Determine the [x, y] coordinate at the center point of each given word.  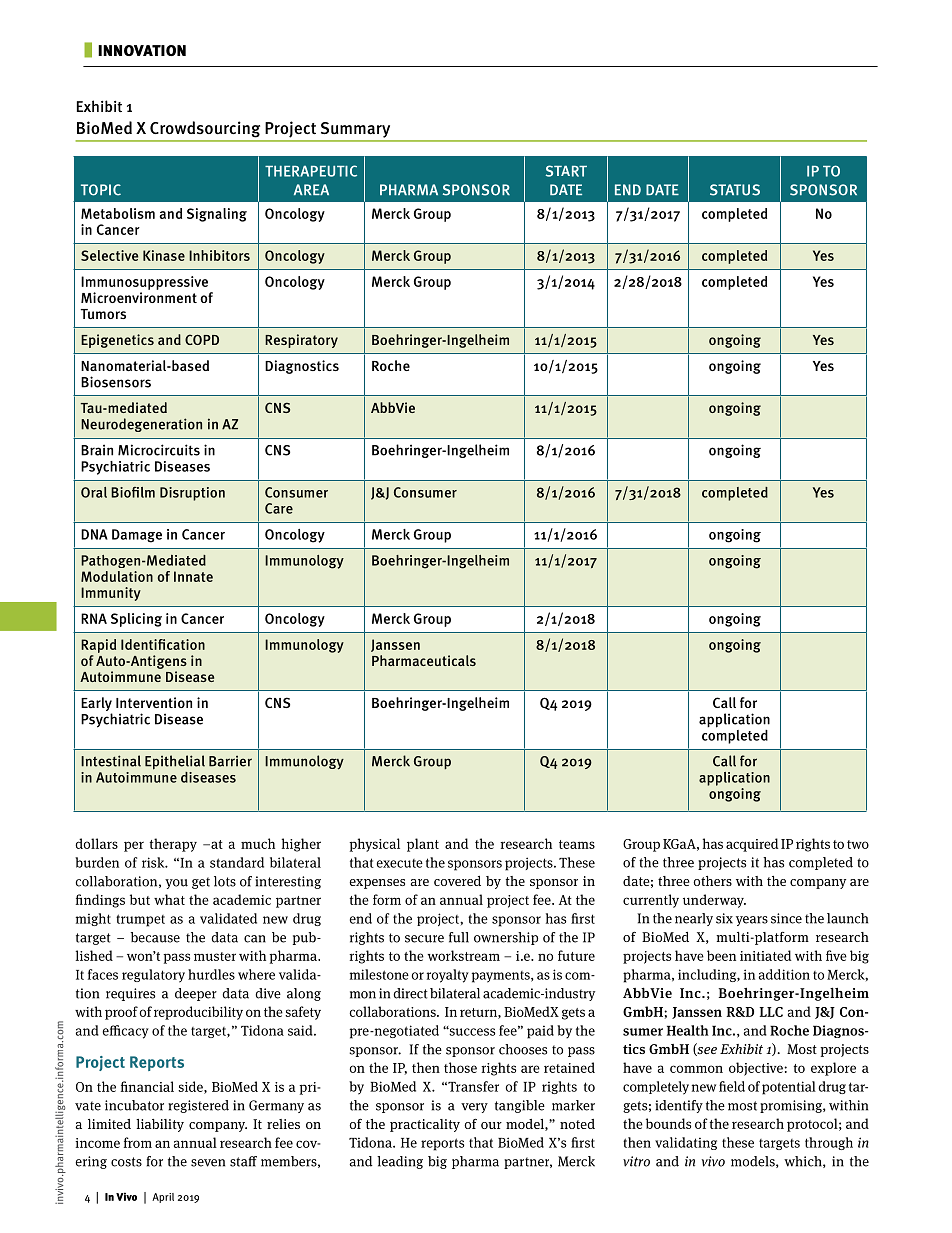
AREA [311, 189]
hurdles [211, 974]
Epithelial [175, 762]
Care [279, 508]
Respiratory [301, 341]
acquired [752, 845]
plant [423, 845]
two [858, 844]
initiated [766, 955]
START [566, 171]
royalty [448, 976]
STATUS [735, 190]
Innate [193, 576]
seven [208, 1163]
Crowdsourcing [205, 129]
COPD [202, 339]
